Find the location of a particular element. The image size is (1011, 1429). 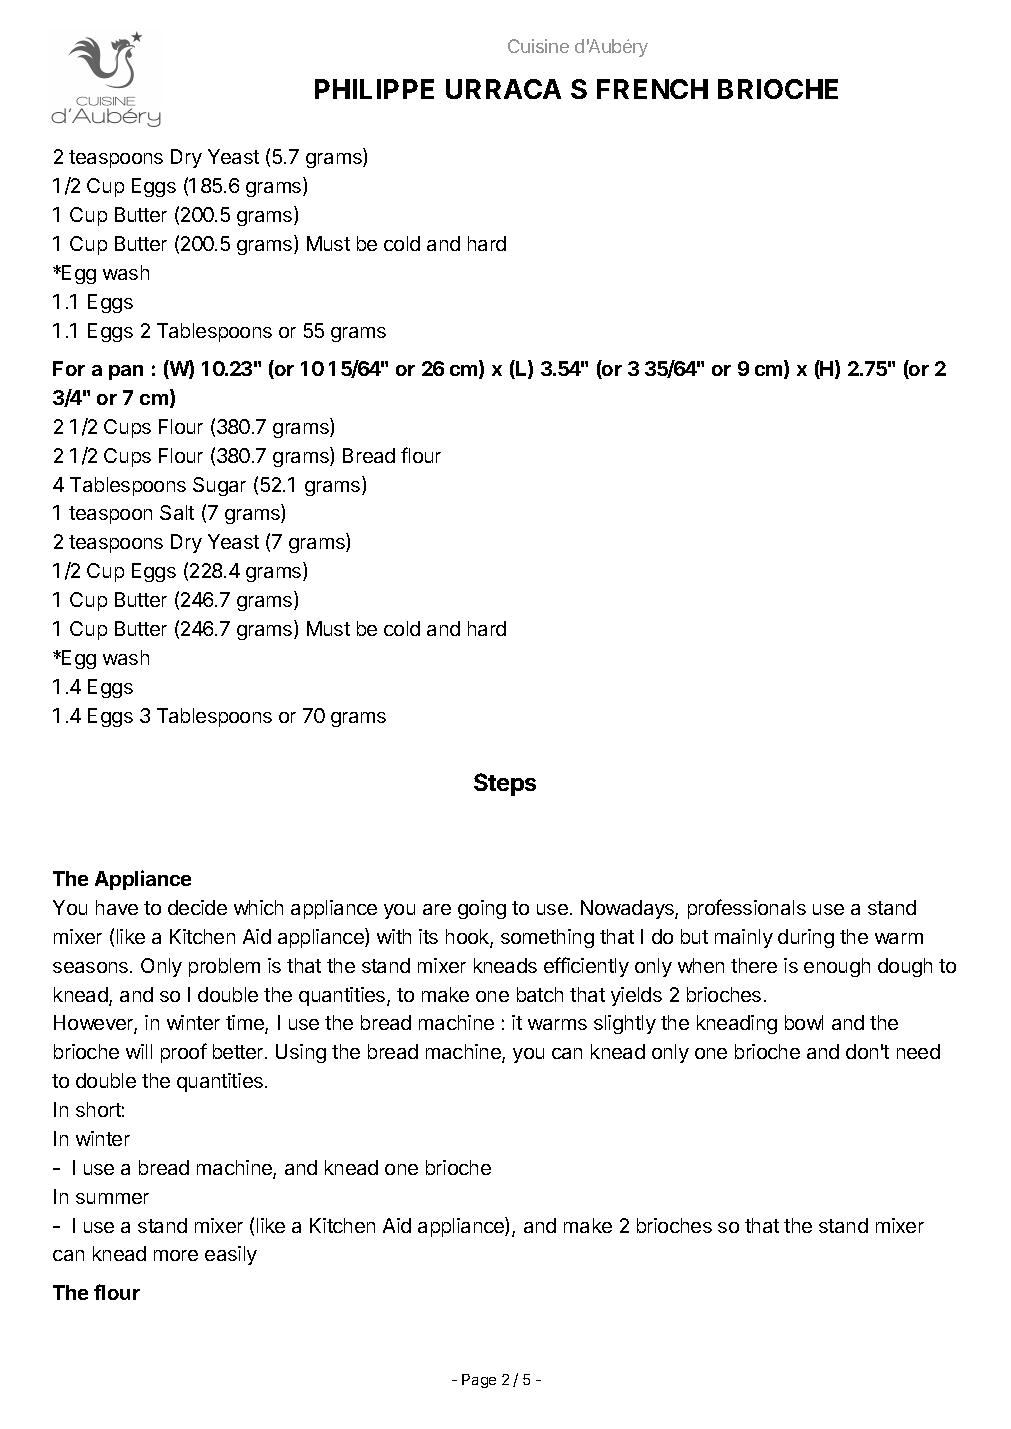

going is located at coordinates (482, 909).
